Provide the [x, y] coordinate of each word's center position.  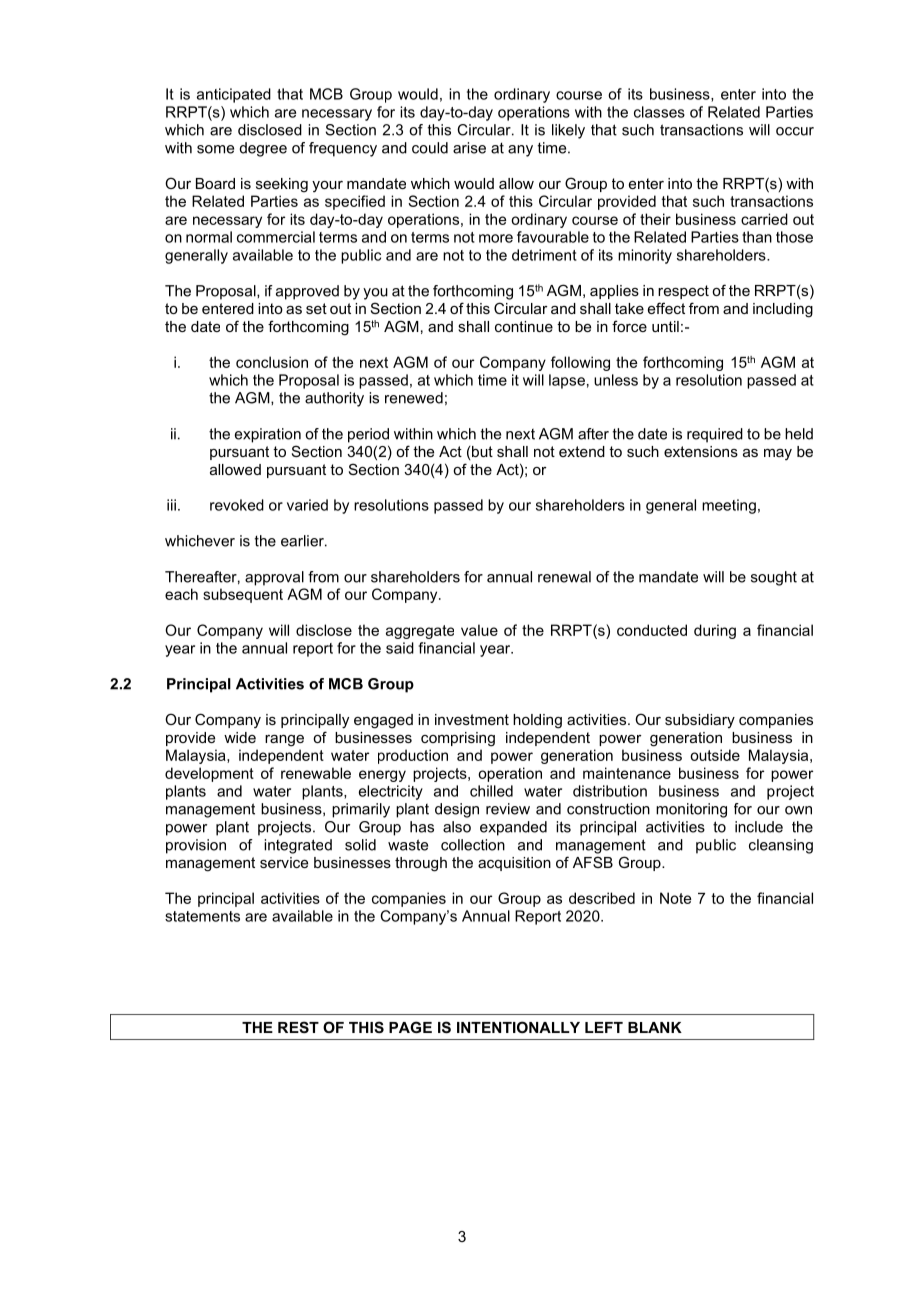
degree [263, 149]
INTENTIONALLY [518, 1027]
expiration [268, 435]
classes [659, 112]
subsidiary [700, 721]
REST [298, 1027]
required [715, 435]
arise [469, 148]
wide [240, 737]
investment [472, 719]
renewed [414, 398]
